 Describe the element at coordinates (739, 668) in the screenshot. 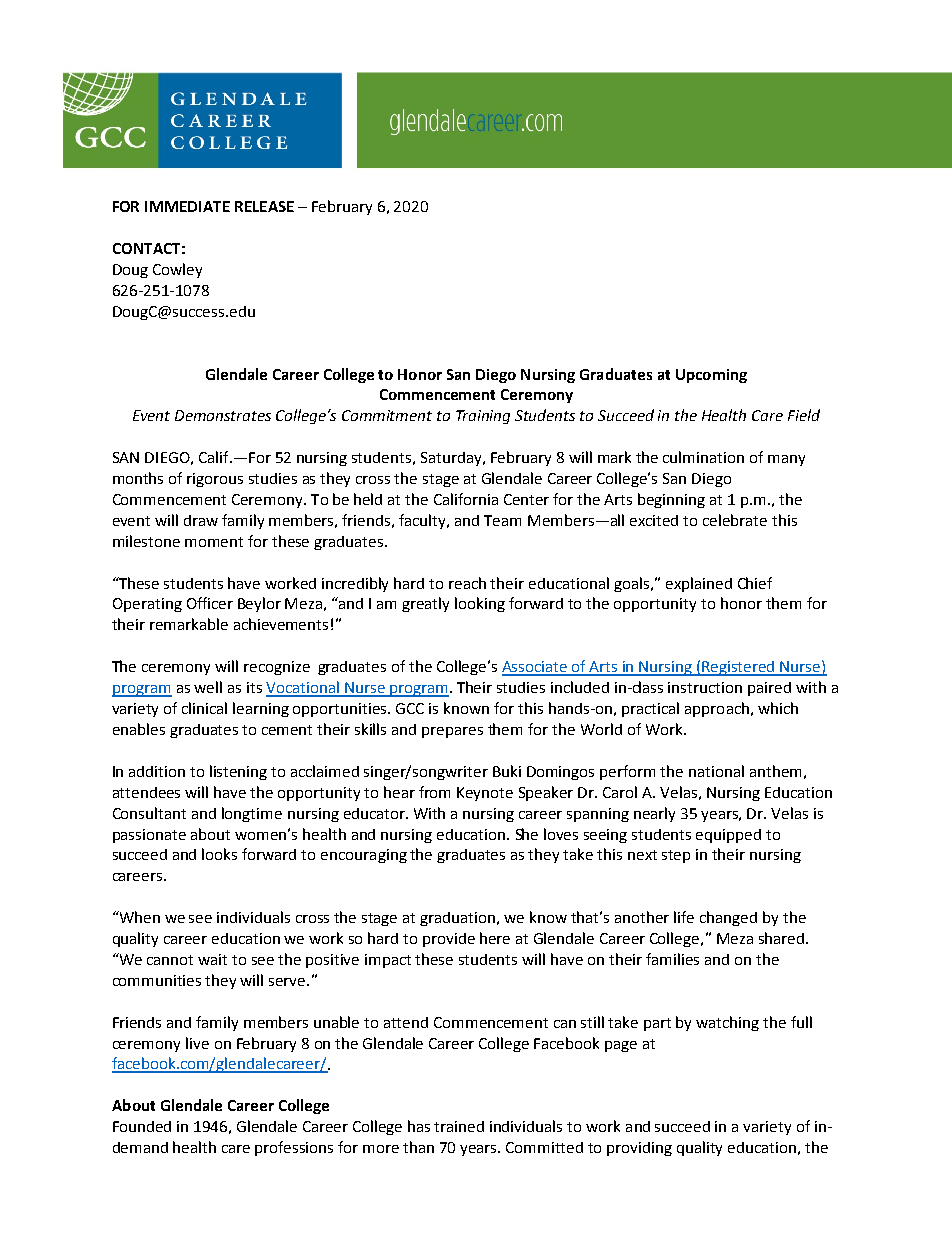

I see `Registered` at that location.
